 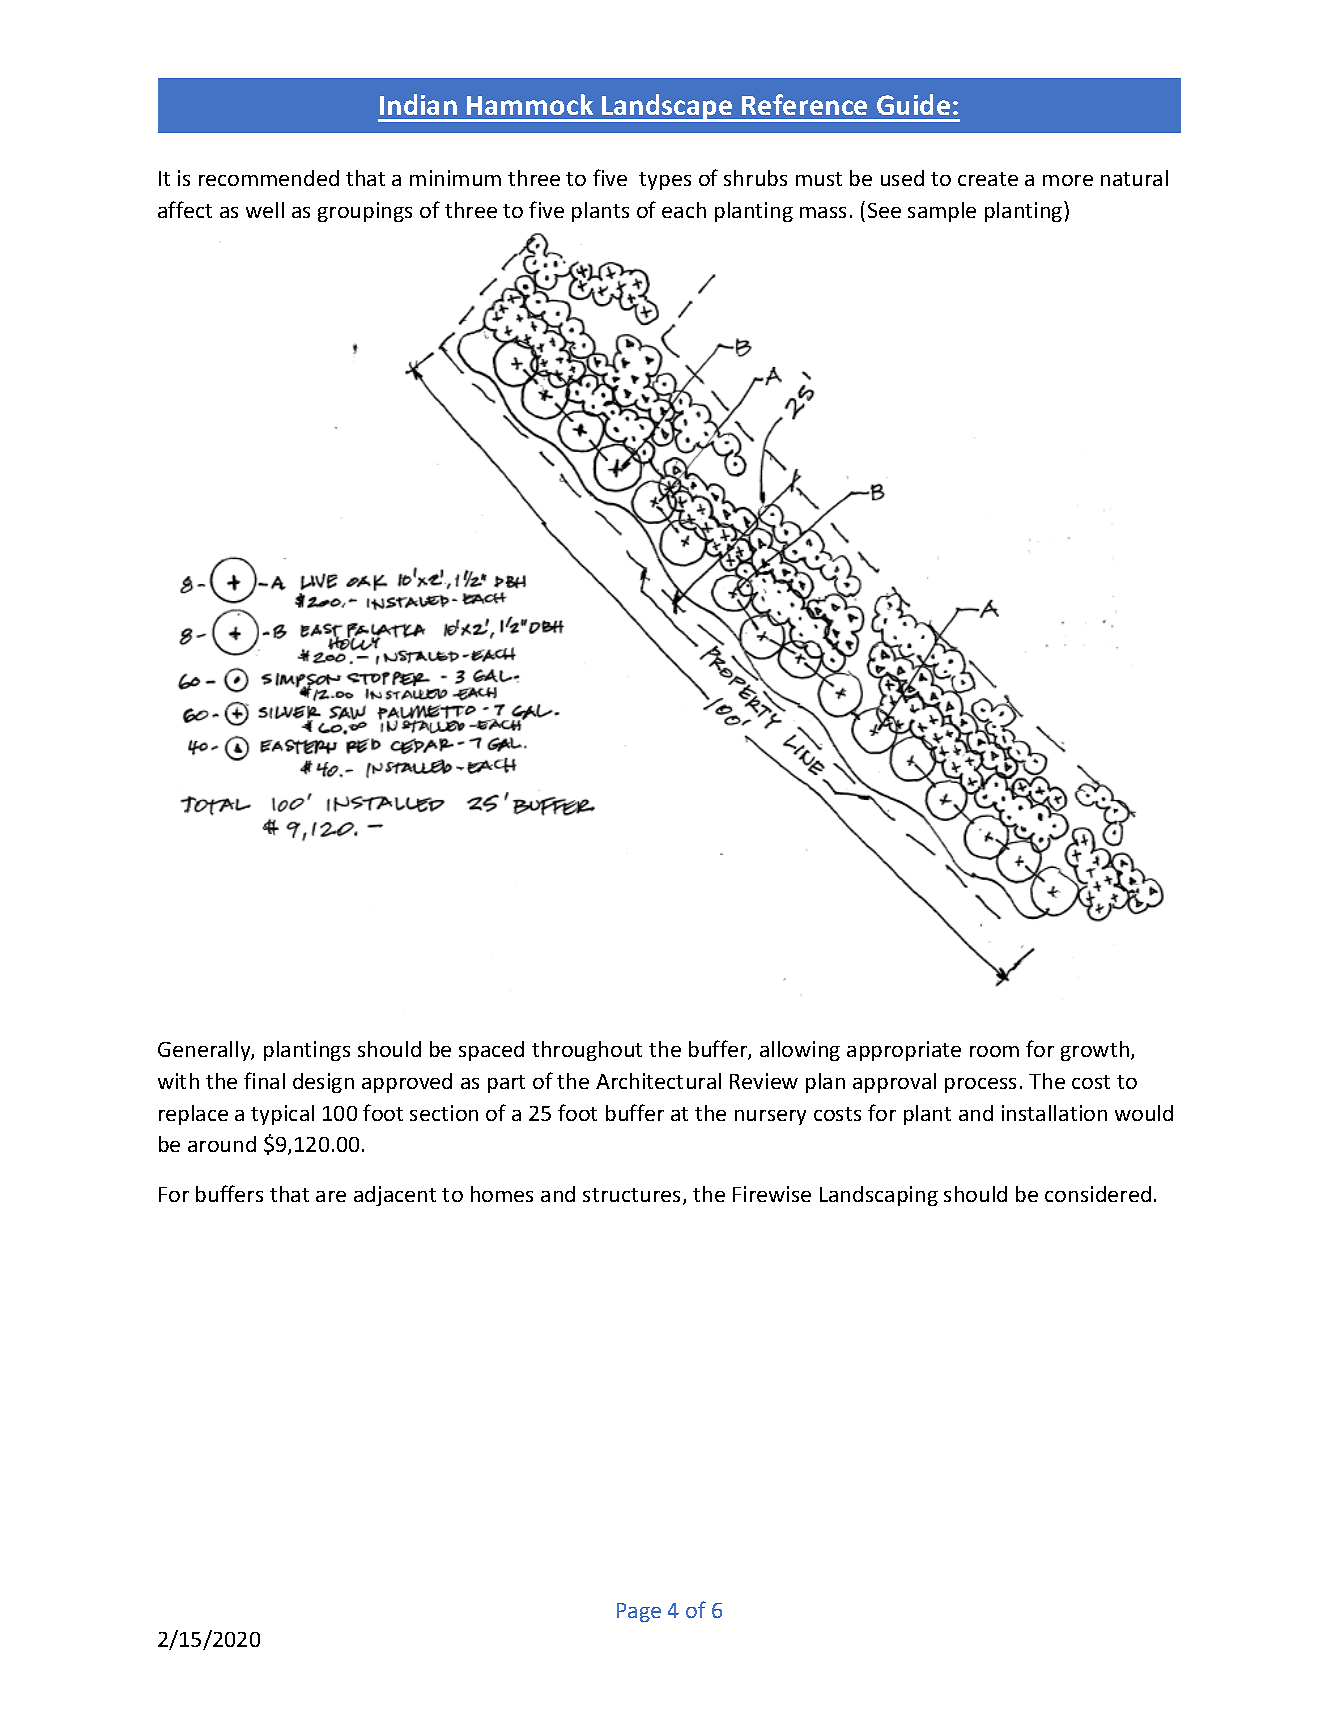 I want to click on structures, so click(x=633, y=1196).
